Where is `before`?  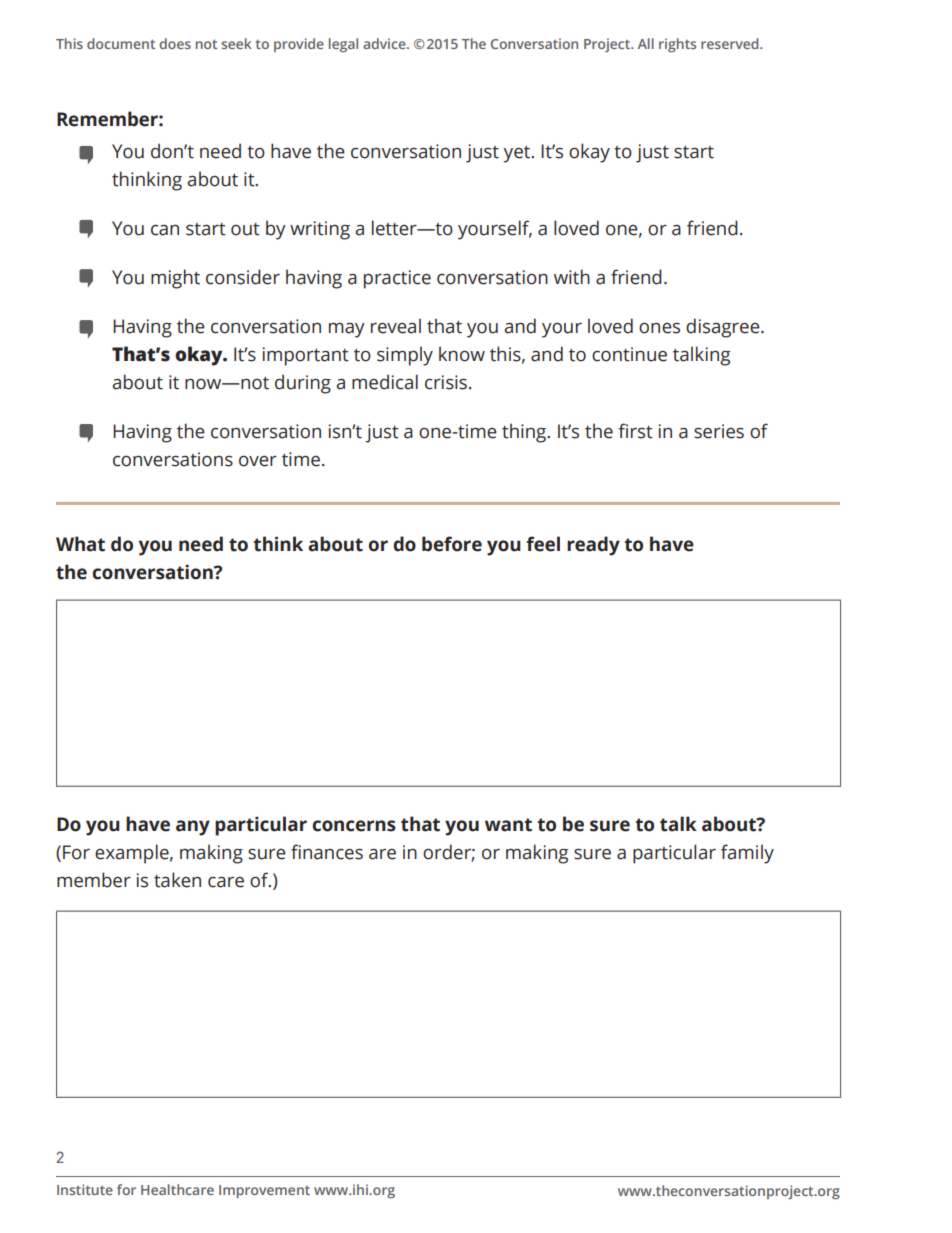
before is located at coordinates (452, 544).
